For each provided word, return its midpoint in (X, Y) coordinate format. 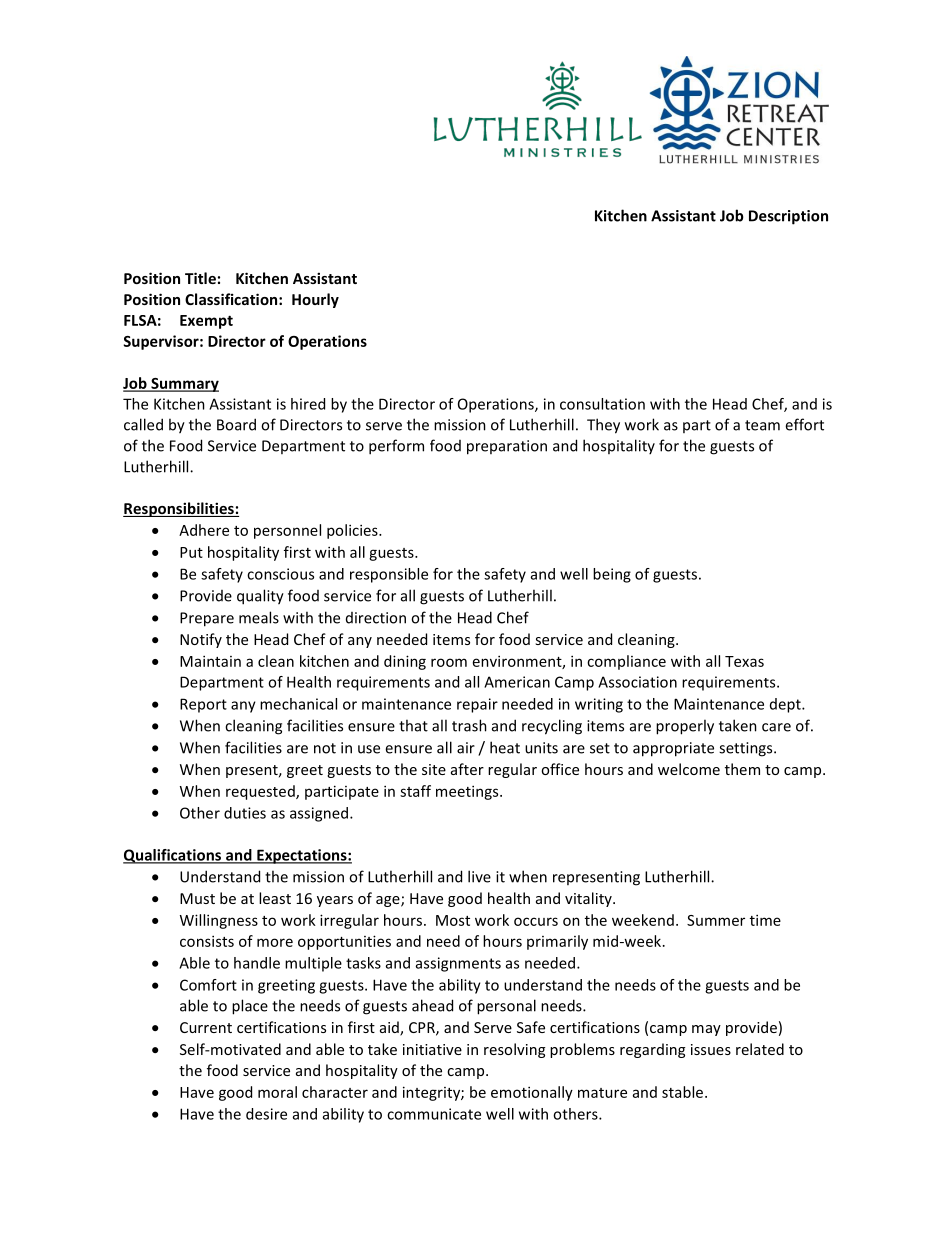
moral (277, 1092)
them (742, 769)
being (612, 575)
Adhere (204, 530)
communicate (434, 1114)
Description (788, 217)
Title (200, 278)
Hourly (315, 300)
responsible (389, 575)
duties (245, 813)
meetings (468, 792)
